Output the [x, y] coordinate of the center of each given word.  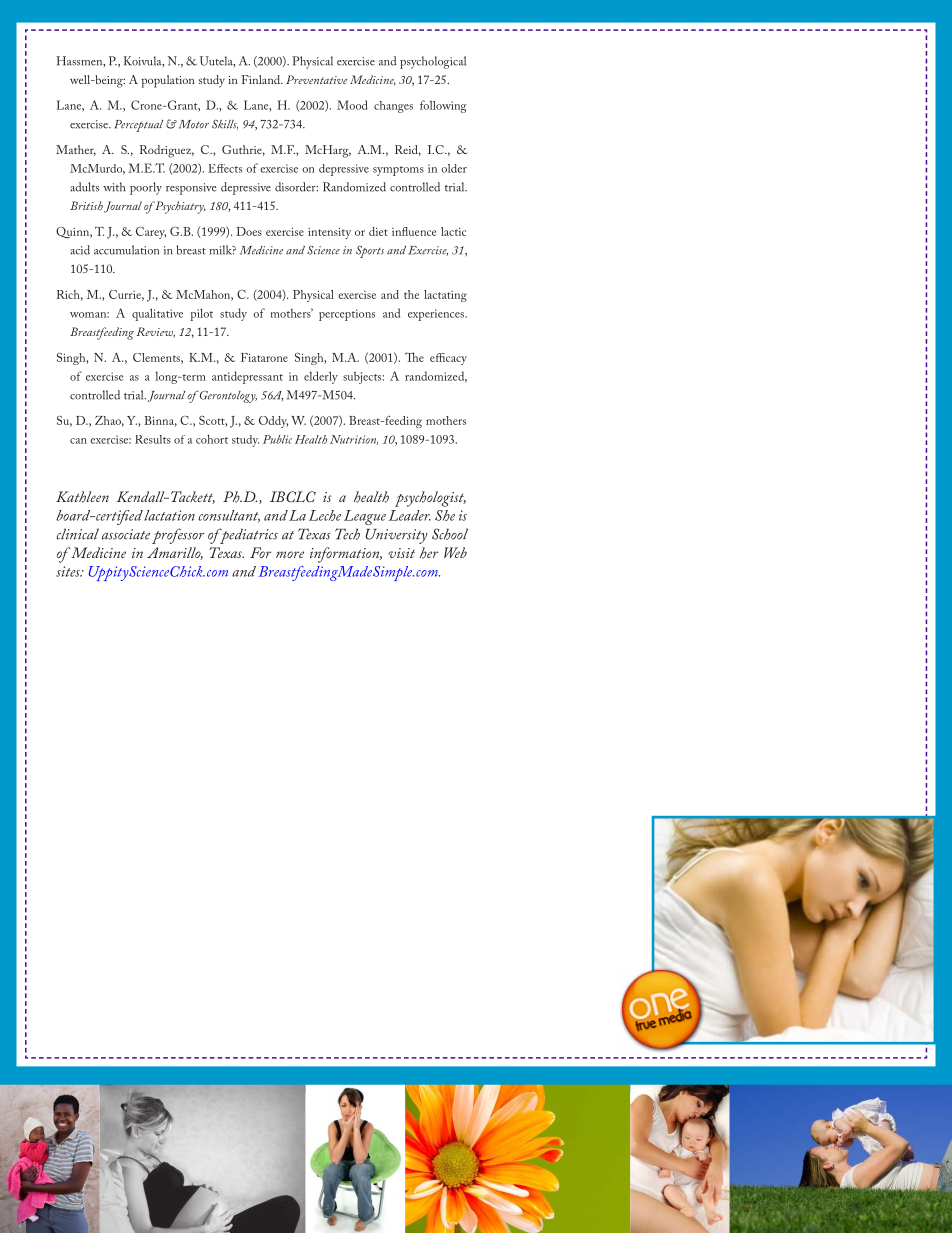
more [290, 554]
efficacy [448, 359]
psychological [433, 62]
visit [401, 553]
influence [414, 231]
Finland [262, 79]
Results [153, 439]
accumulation [126, 250]
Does [249, 231]
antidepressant [247, 377]
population [168, 81]
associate [126, 534]
